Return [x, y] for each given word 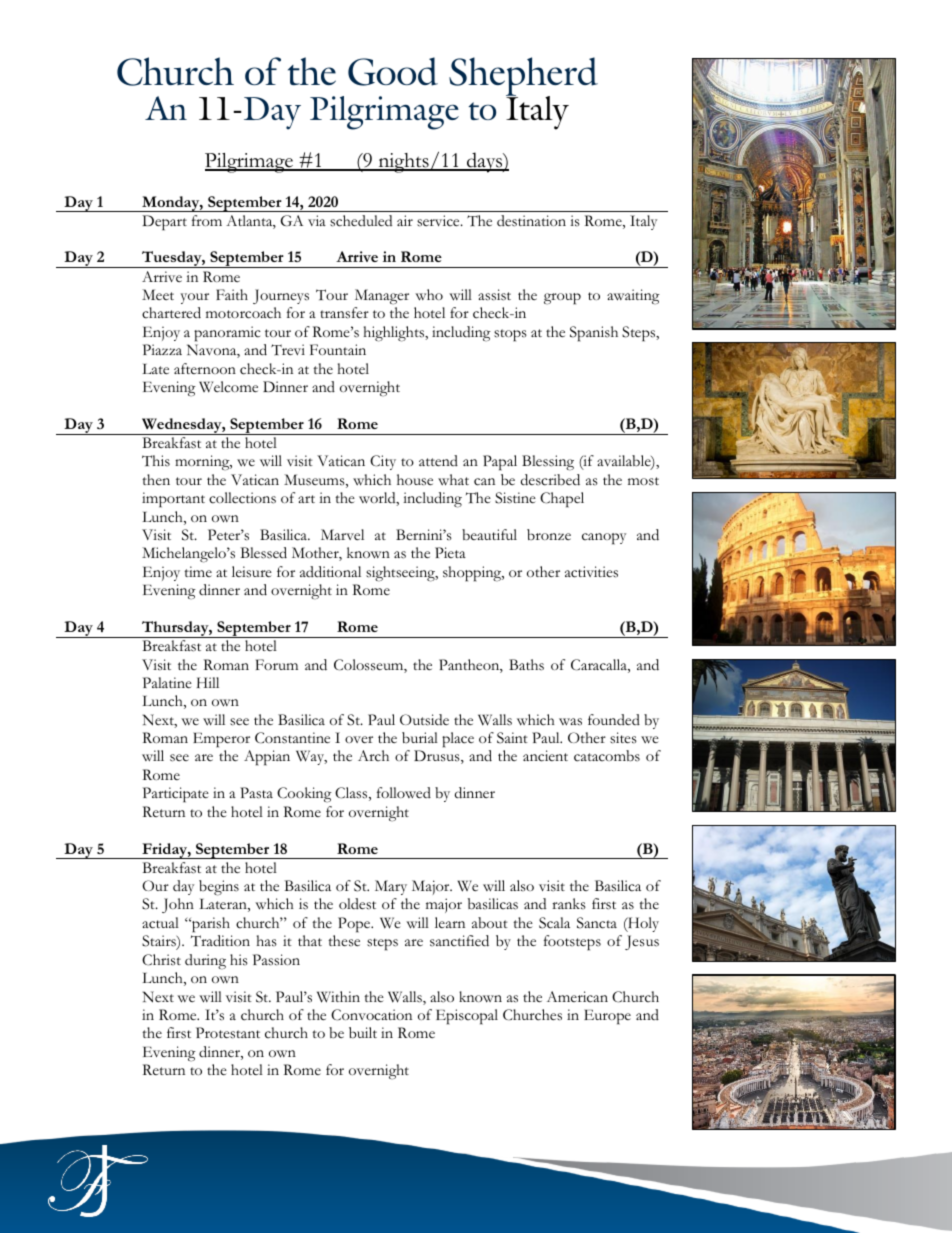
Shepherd [523, 78]
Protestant [228, 1033]
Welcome [228, 387]
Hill [208, 682]
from [207, 220]
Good [393, 71]
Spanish [594, 334]
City [383, 462]
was [570, 722]
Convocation [371, 1015]
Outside [424, 720]
